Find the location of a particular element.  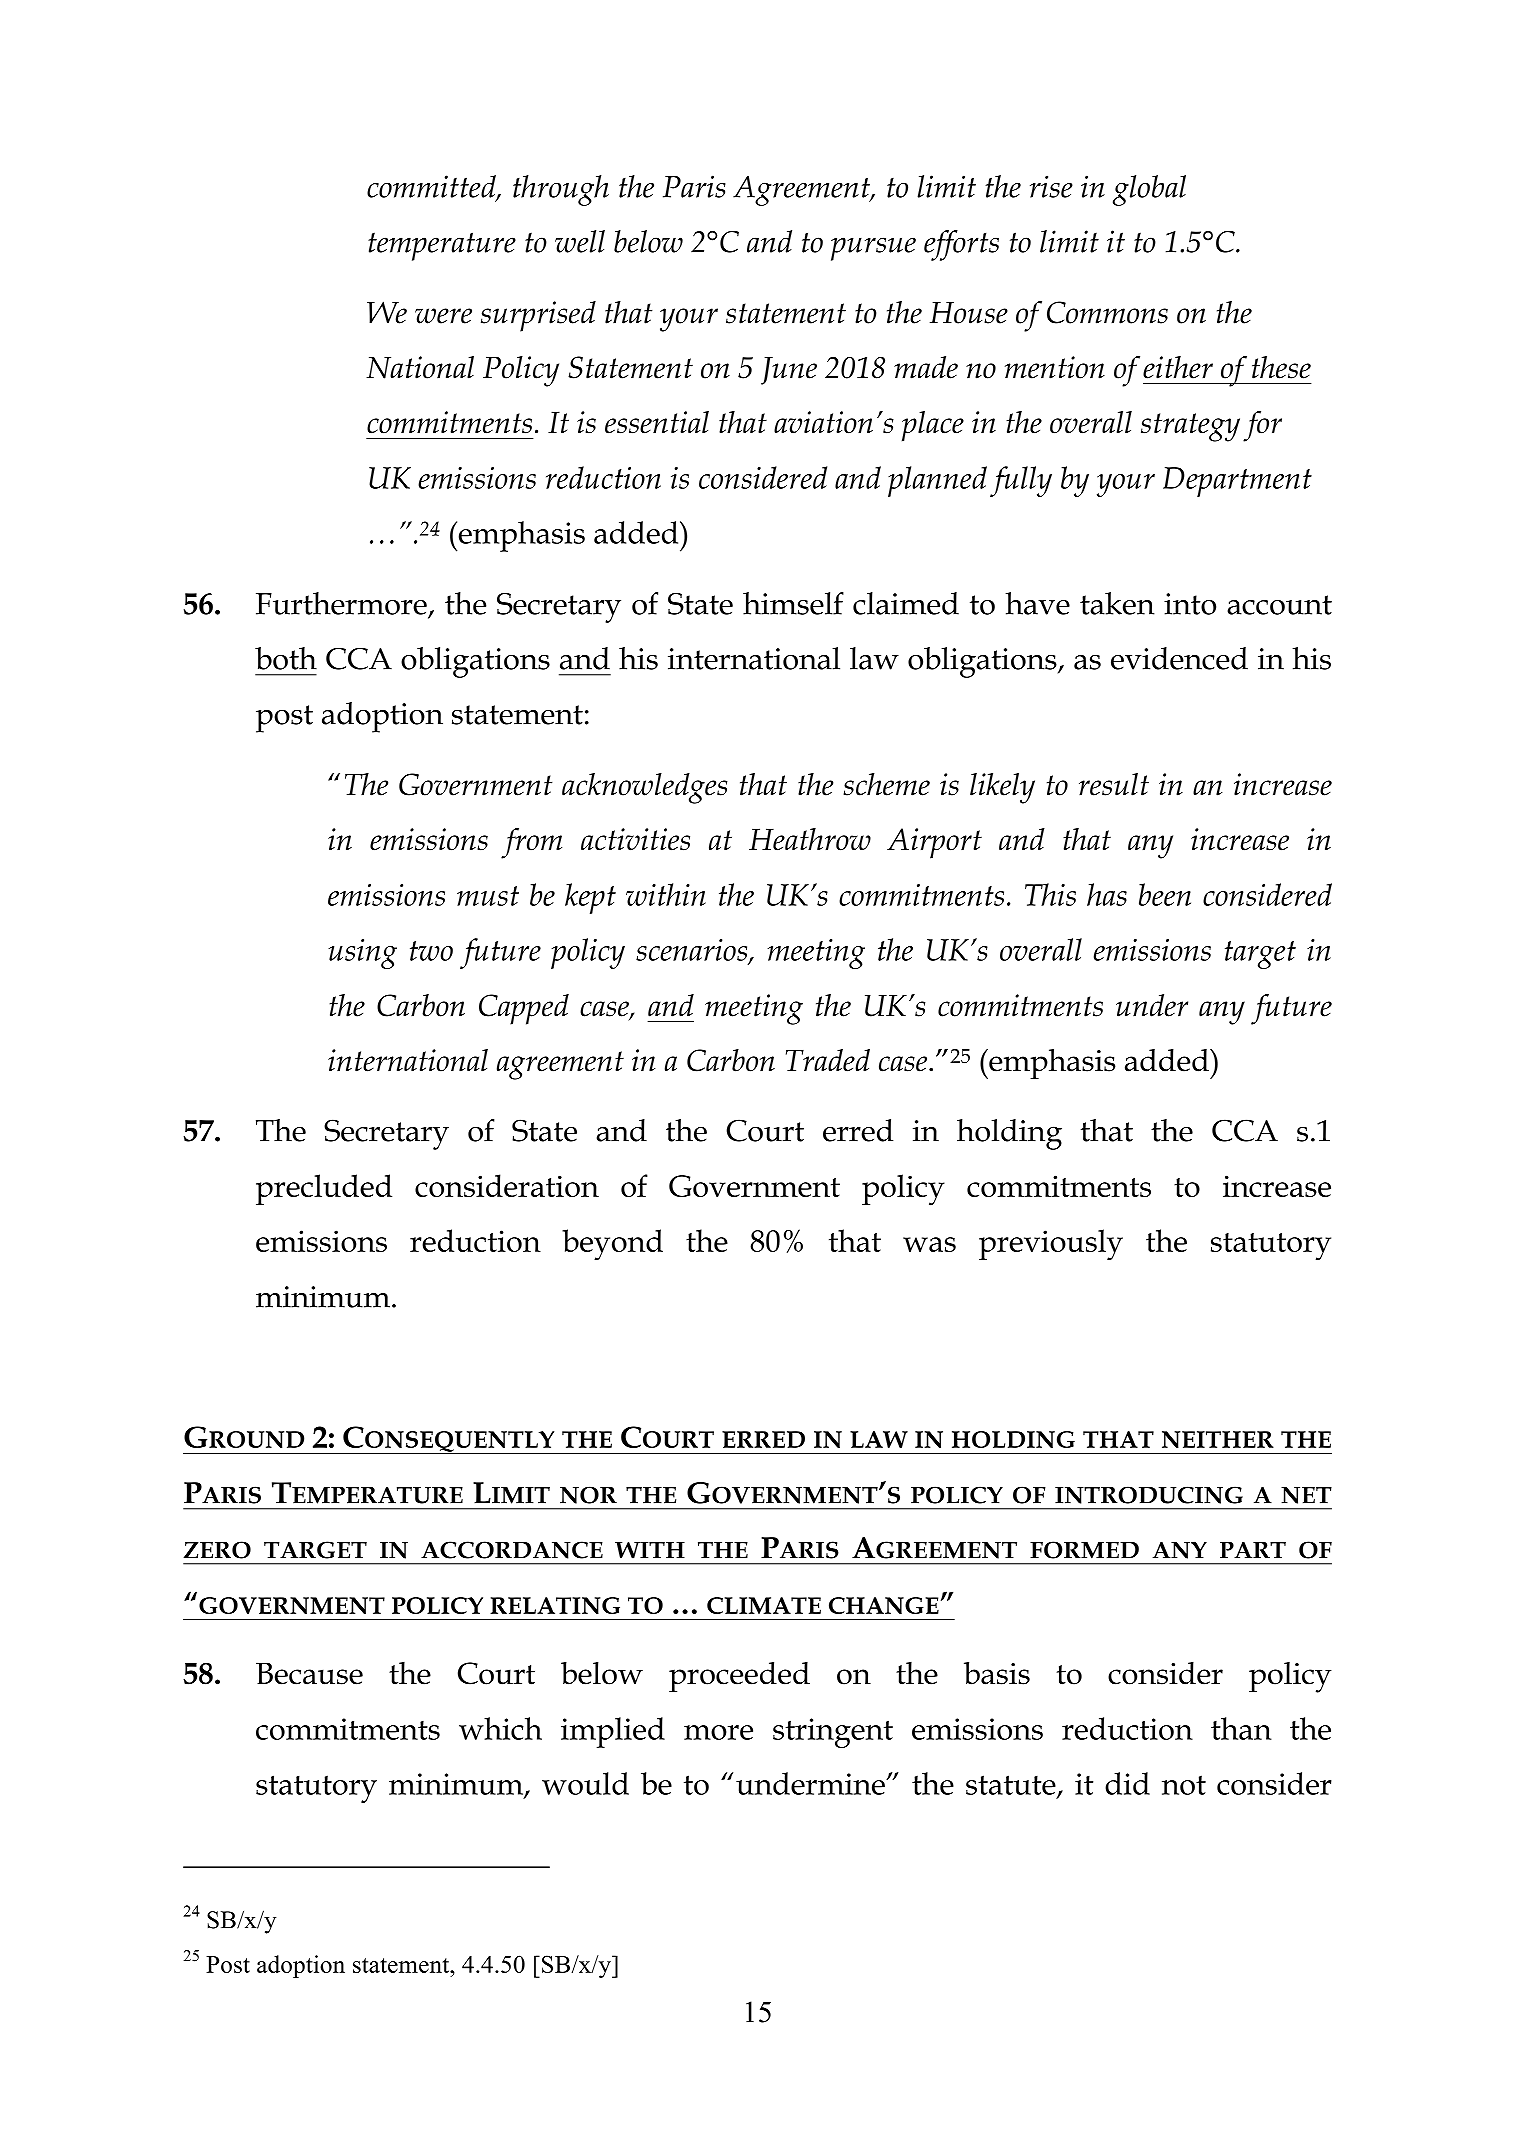

result is located at coordinates (1114, 784).
